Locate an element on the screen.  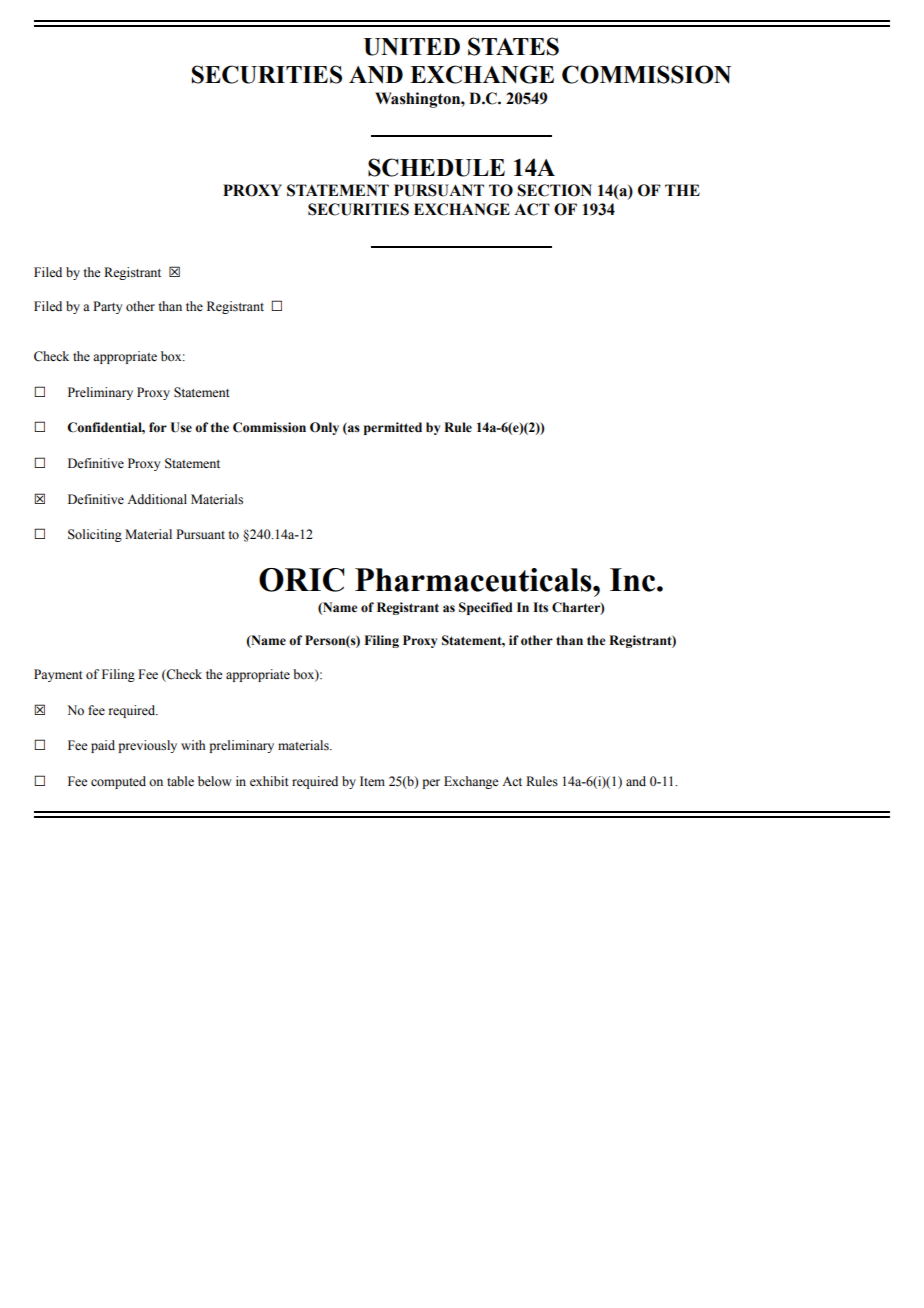
STATES is located at coordinates (513, 46).
